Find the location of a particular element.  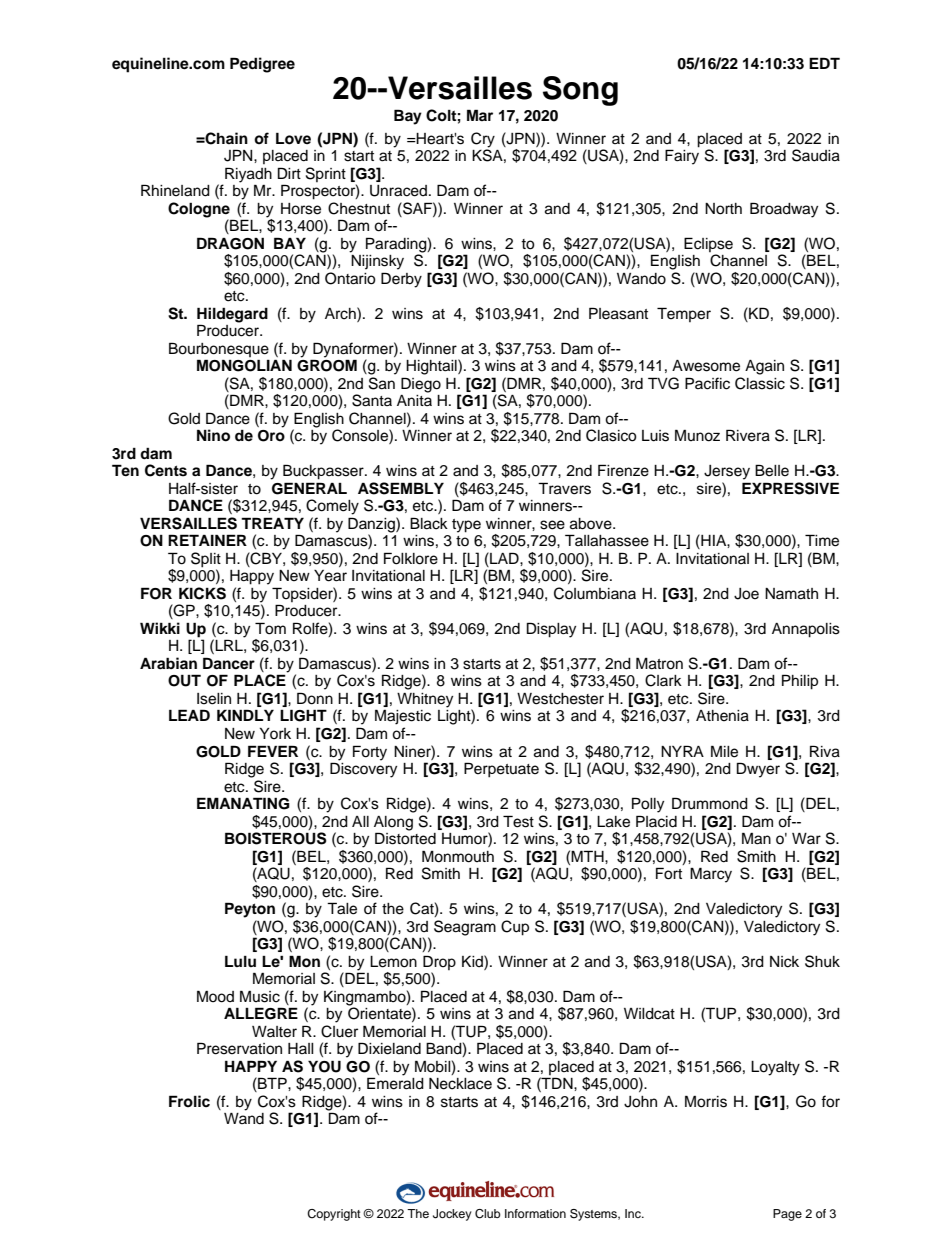

type is located at coordinates (466, 526).
